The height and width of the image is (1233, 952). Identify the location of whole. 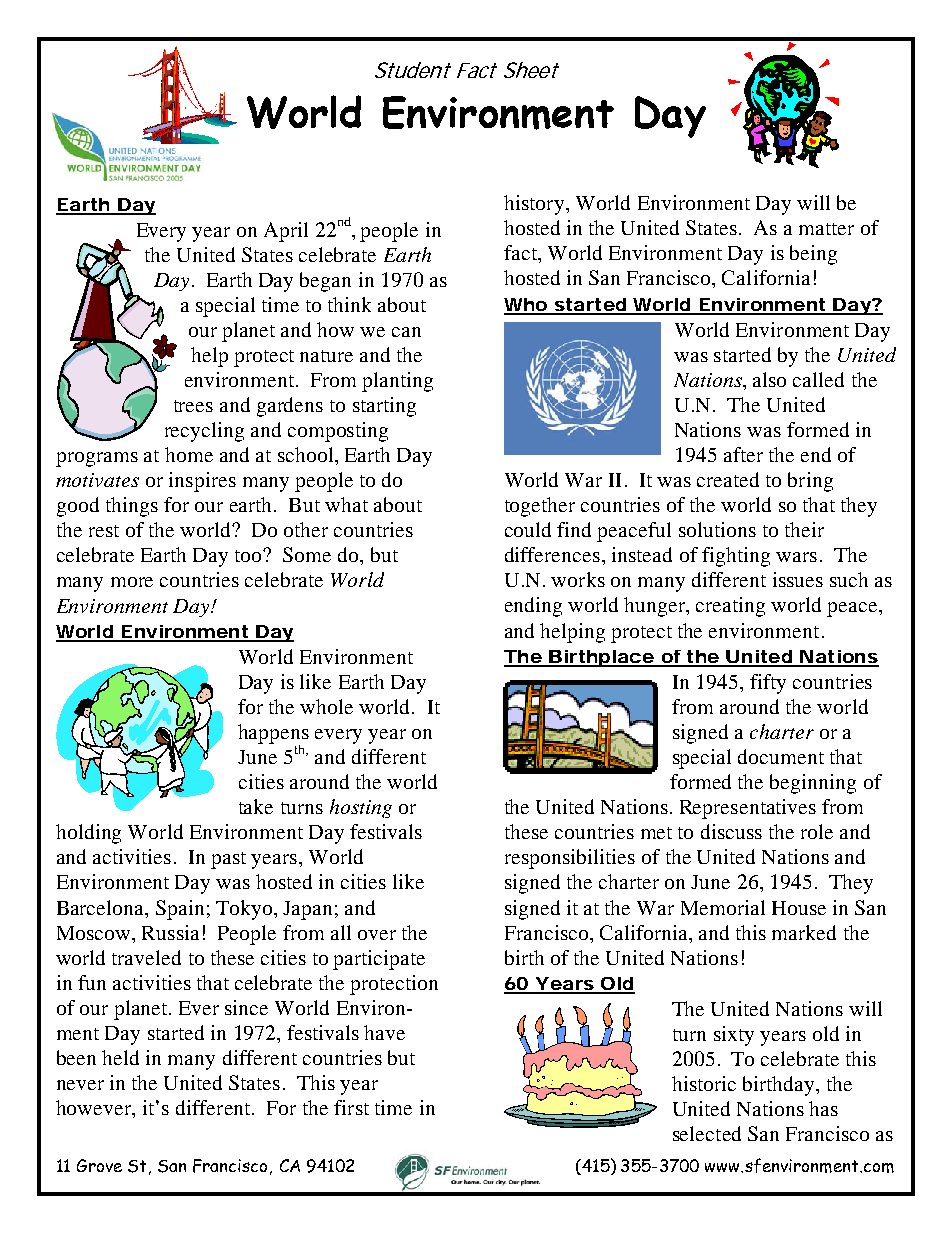
(326, 706).
